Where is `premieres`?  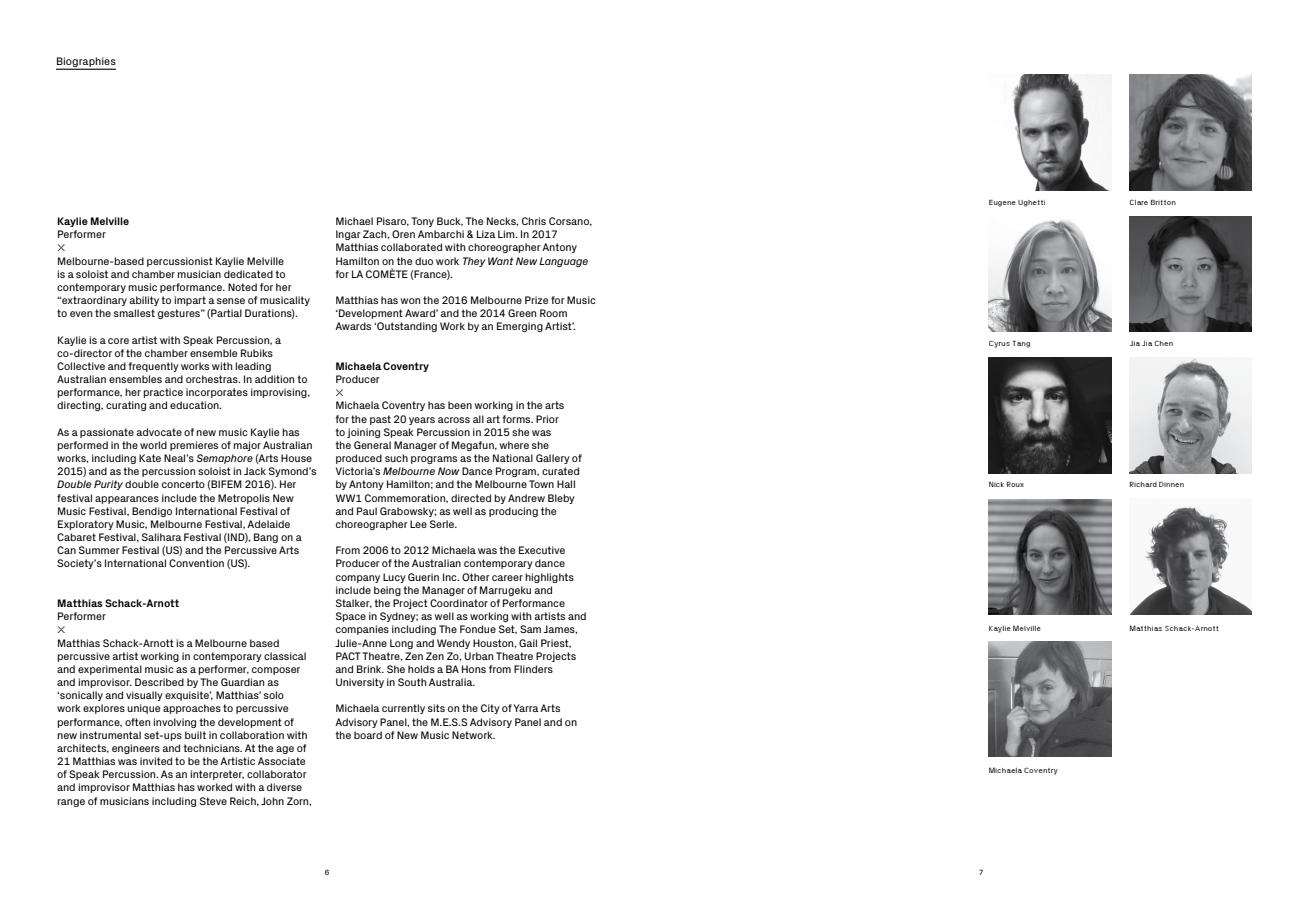
premieres is located at coordinates (194, 446).
